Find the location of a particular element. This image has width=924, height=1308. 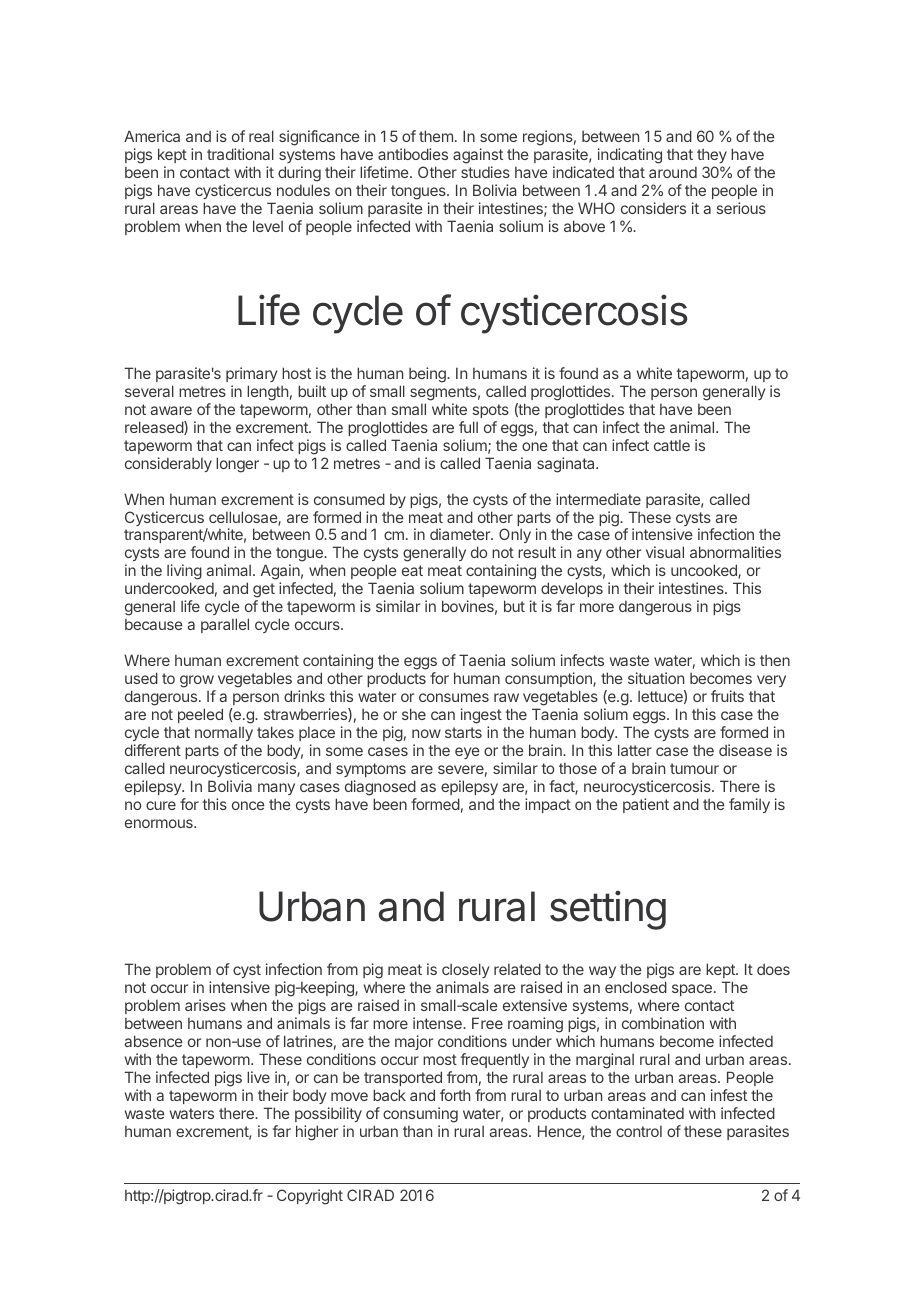

cattle is located at coordinates (672, 445).
